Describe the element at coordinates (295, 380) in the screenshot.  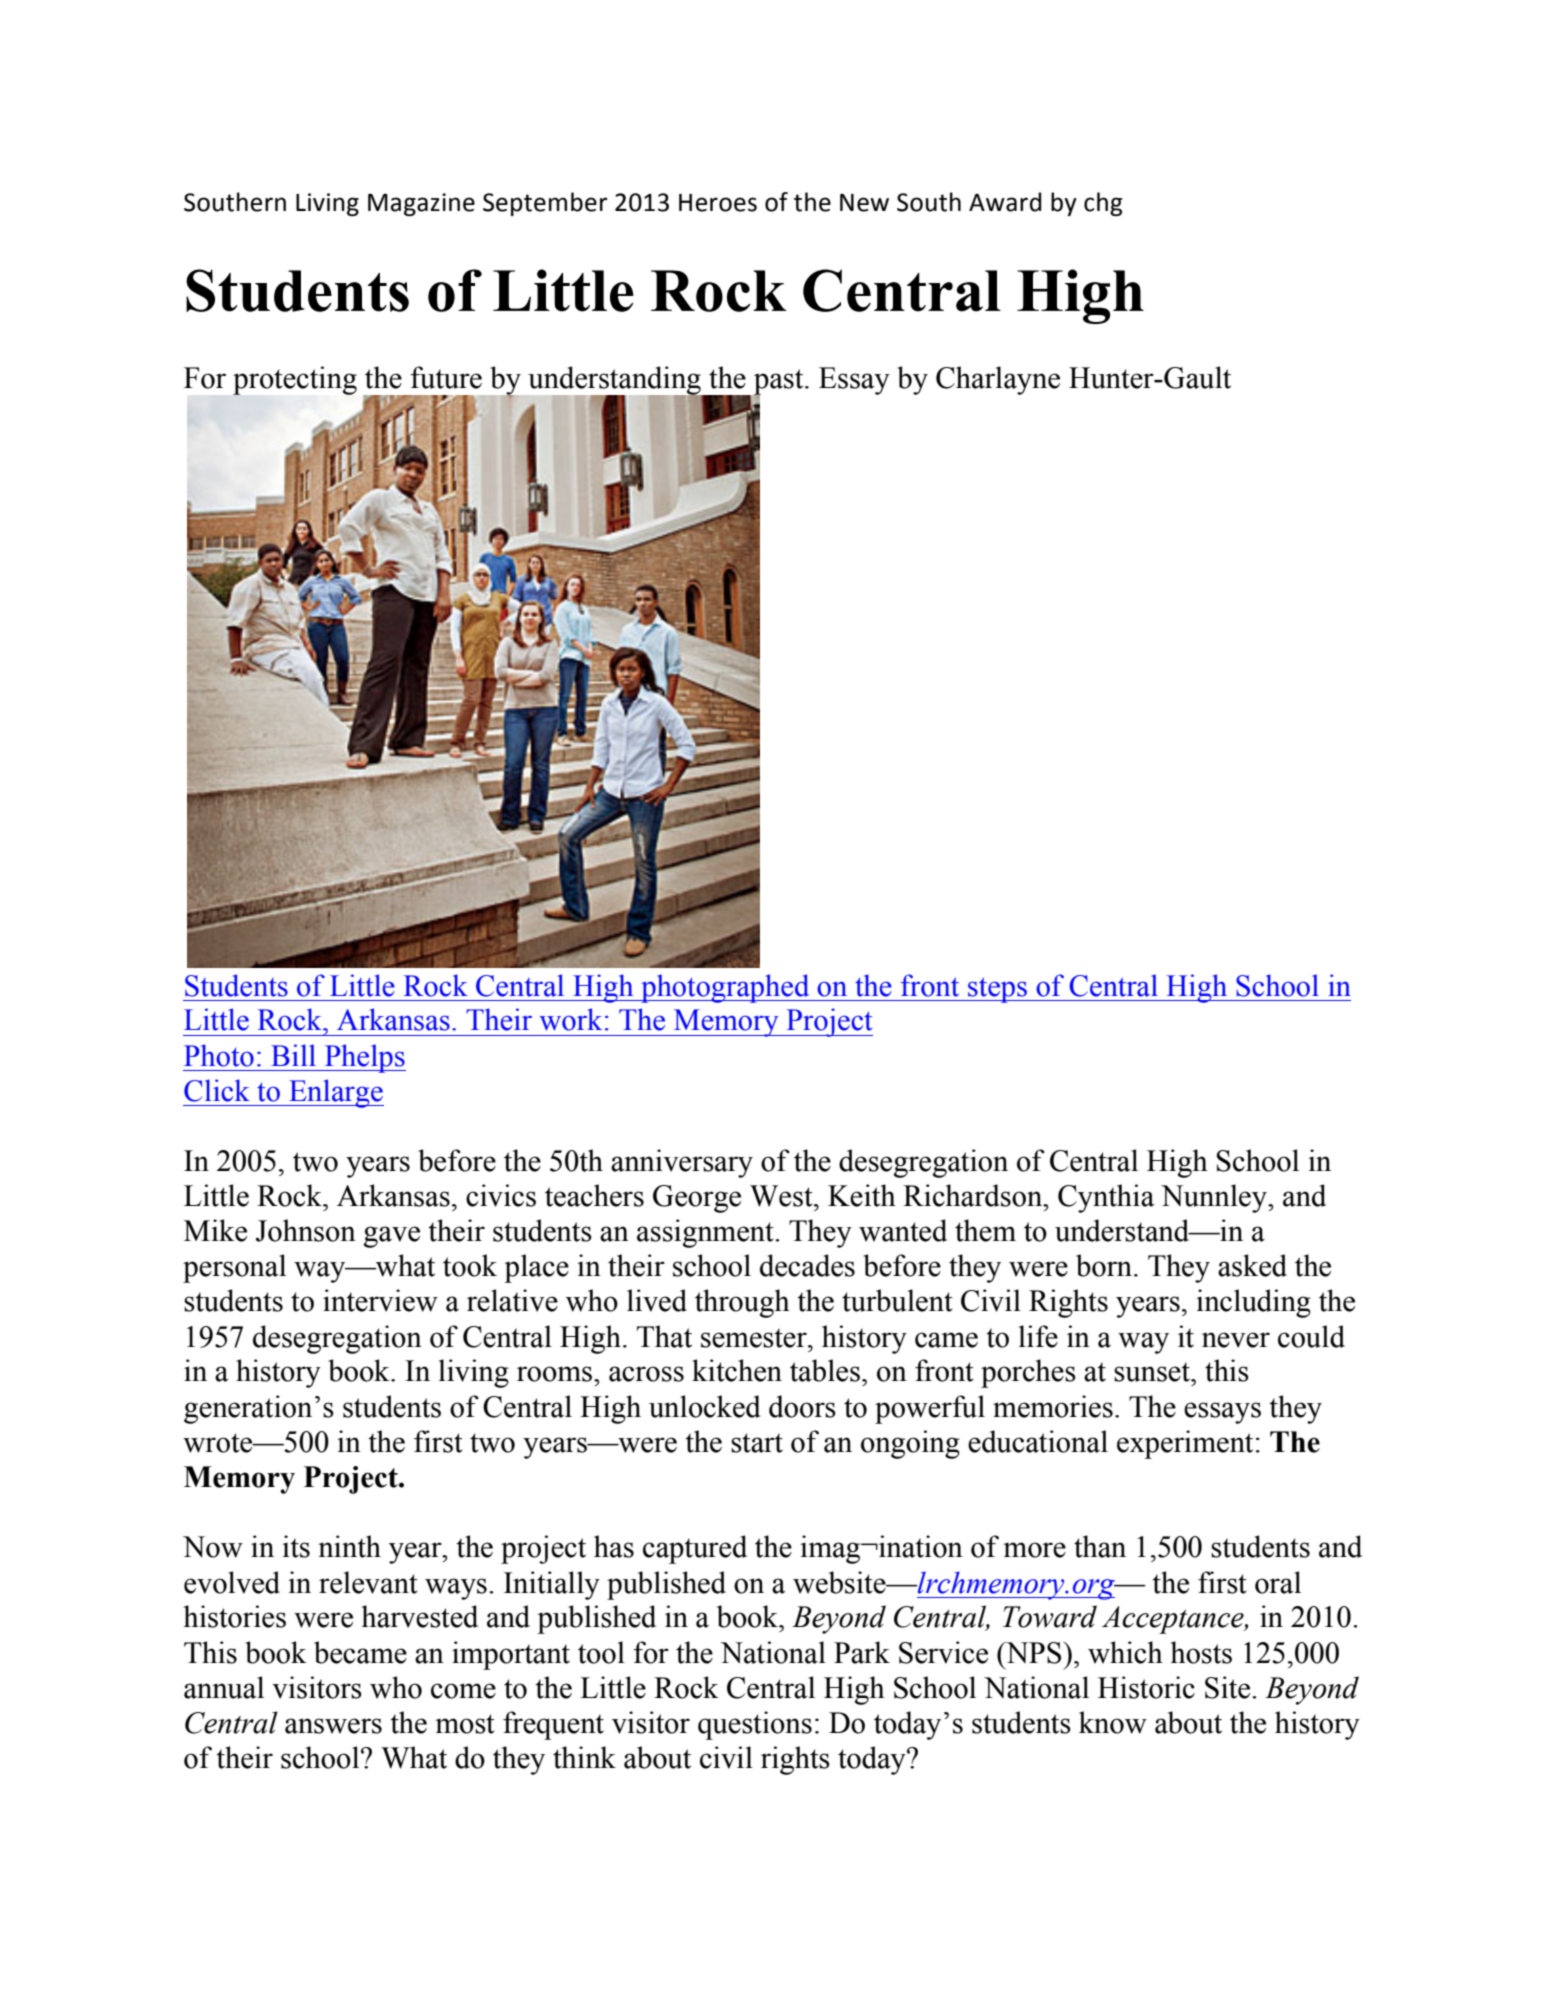
I see `protecting` at that location.
